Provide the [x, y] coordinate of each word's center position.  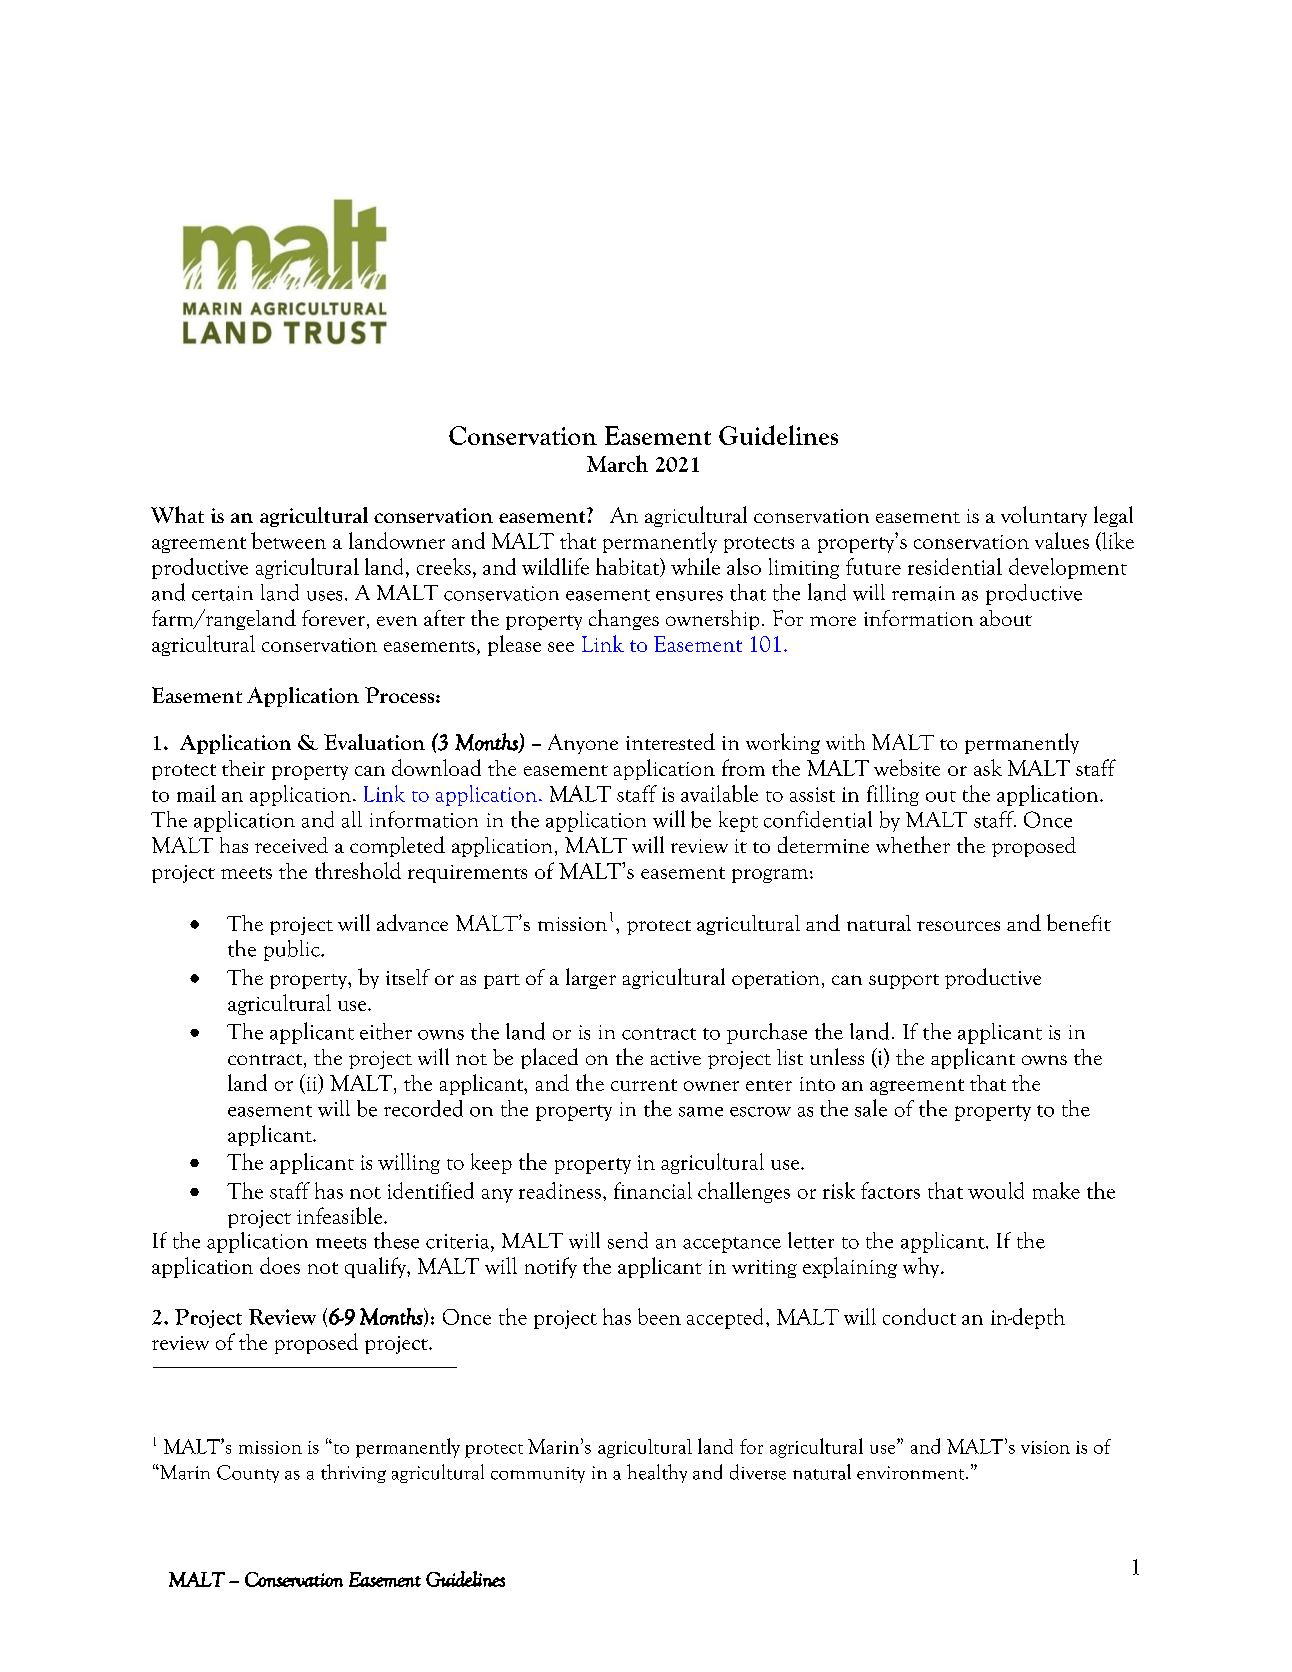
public [293, 950]
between [288, 540]
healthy [657, 1473]
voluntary [1044, 516]
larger [591, 978]
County [248, 1474]
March [617, 463]
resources [958, 926]
